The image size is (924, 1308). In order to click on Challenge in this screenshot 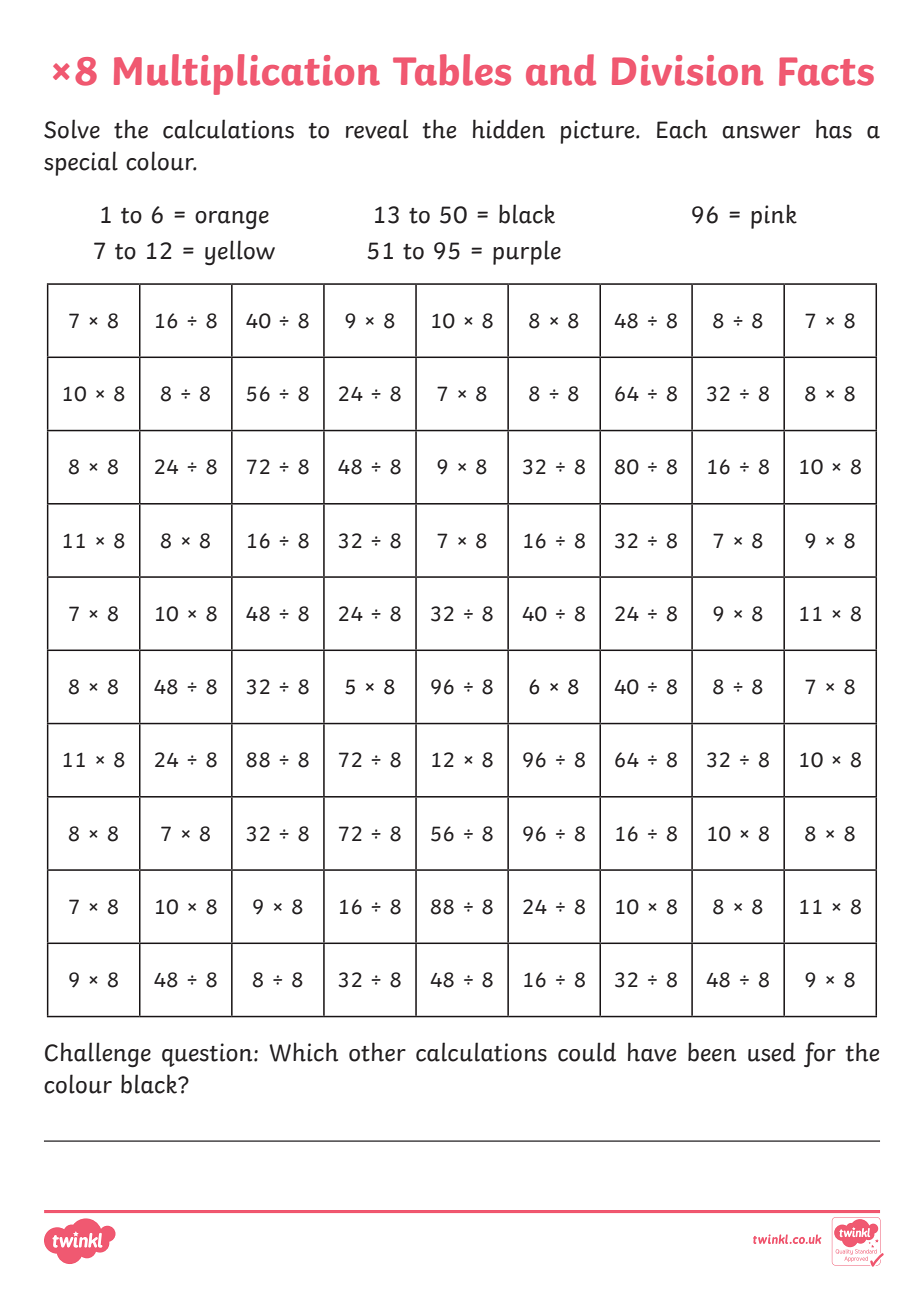, I will do `click(98, 1055)`.
